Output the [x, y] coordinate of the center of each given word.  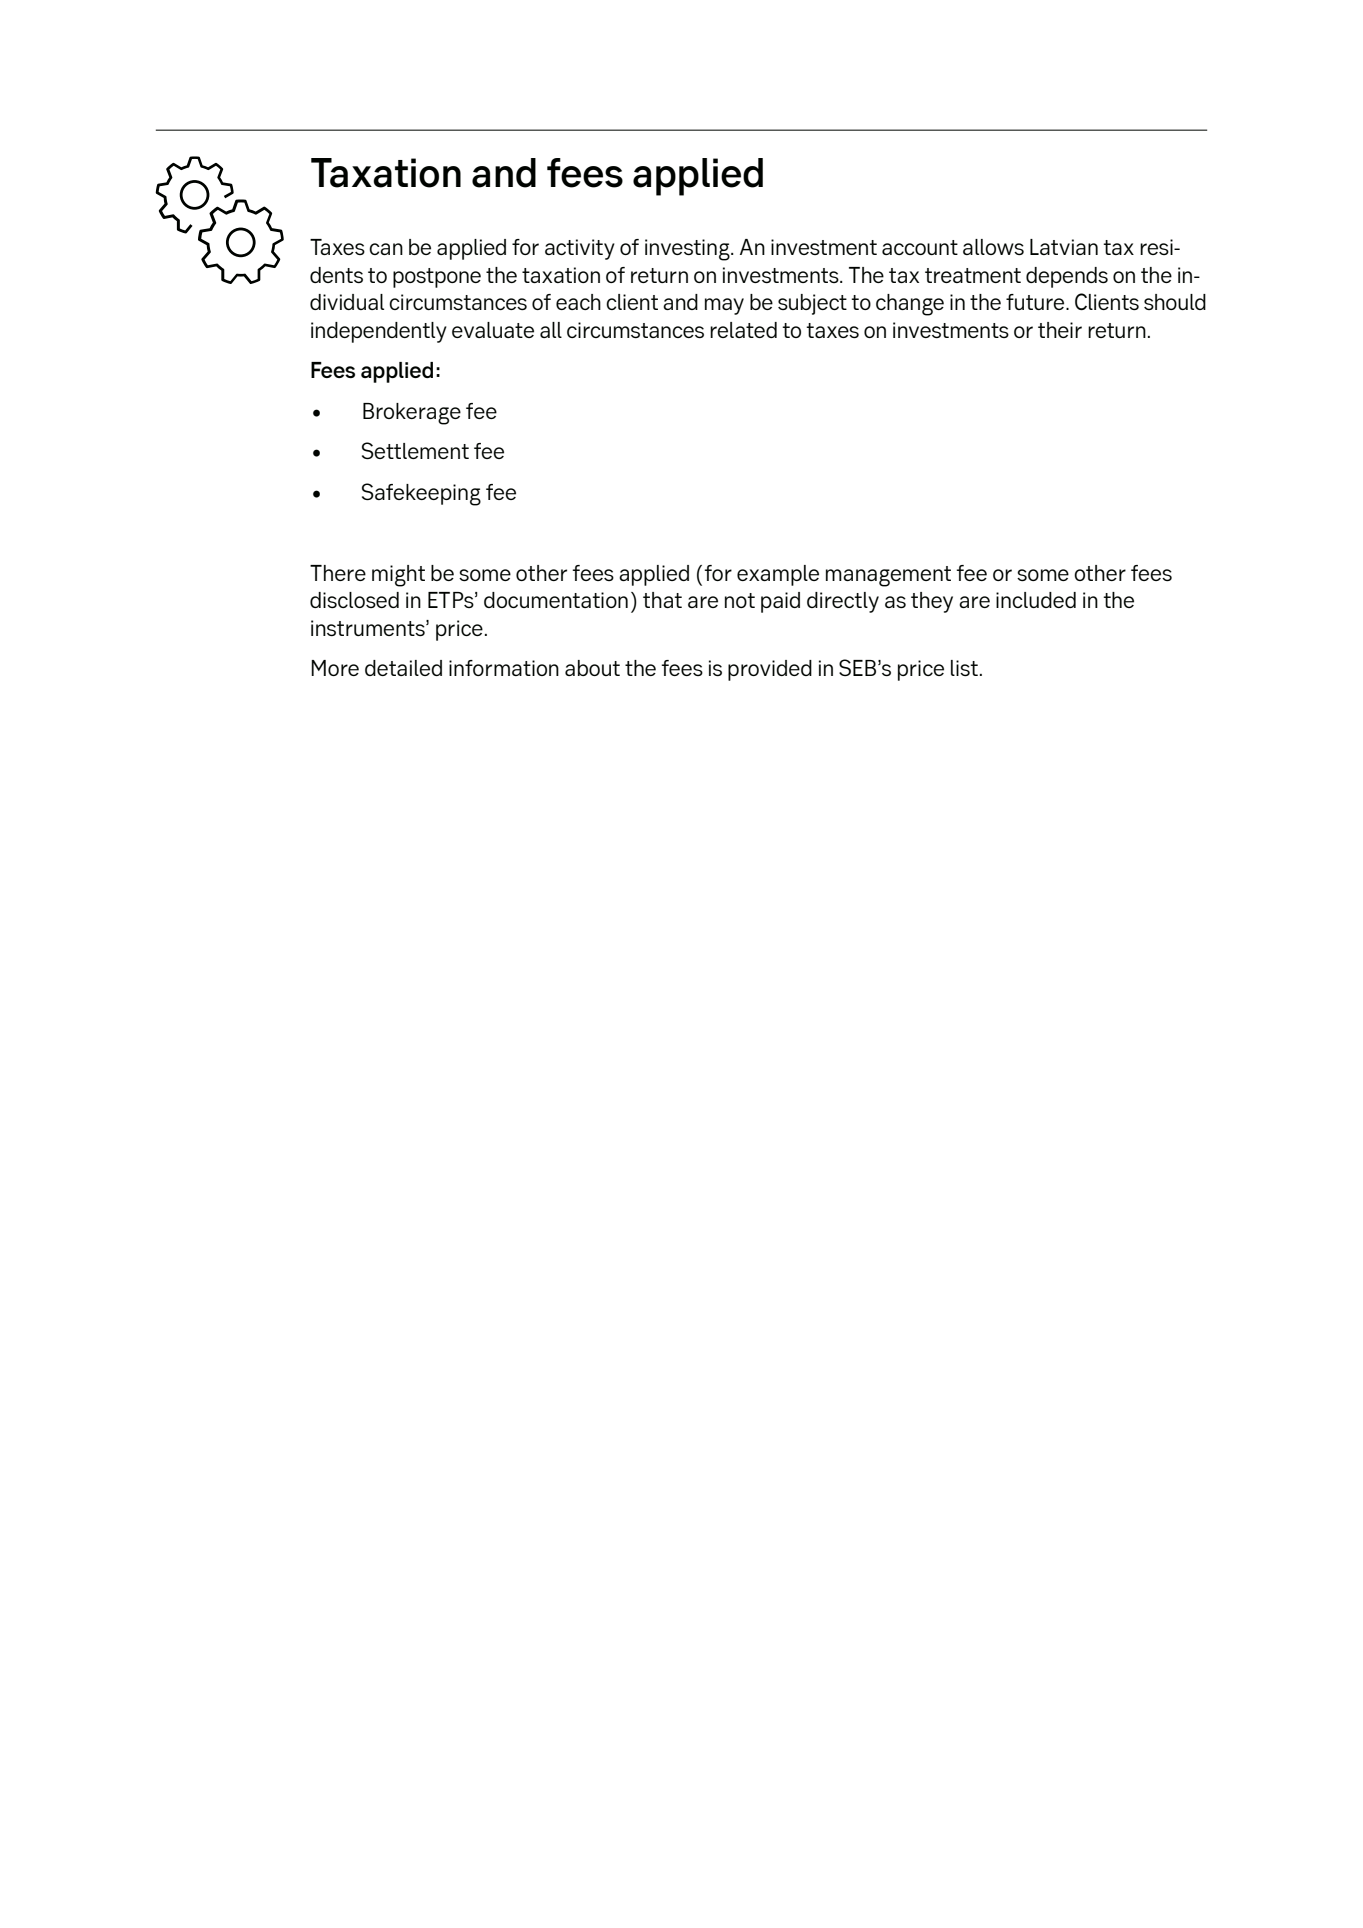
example [778, 575]
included [1036, 600]
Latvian [1064, 247]
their [1060, 330]
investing [688, 250]
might [398, 576]
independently [379, 332]
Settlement [415, 450]
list [964, 668]
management [888, 576]
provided [770, 670]
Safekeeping [421, 494]
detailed [403, 668]
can [386, 249]
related [743, 330]
